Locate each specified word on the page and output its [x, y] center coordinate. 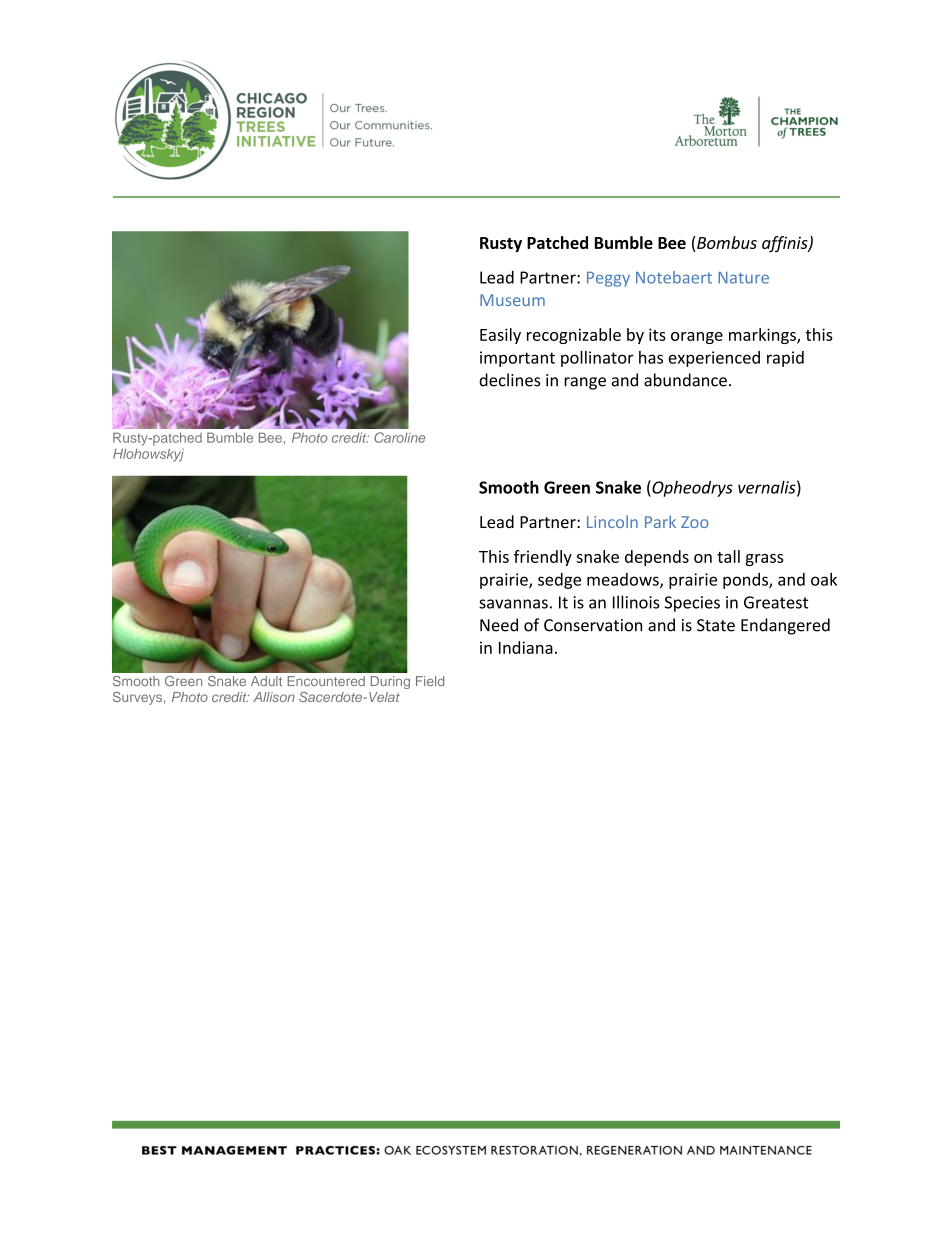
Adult [266, 681]
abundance [685, 380]
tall [728, 556]
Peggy [608, 279]
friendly [543, 558]
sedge [559, 581]
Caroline [399, 437]
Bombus [727, 242]
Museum [512, 300]
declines [510, 380]
